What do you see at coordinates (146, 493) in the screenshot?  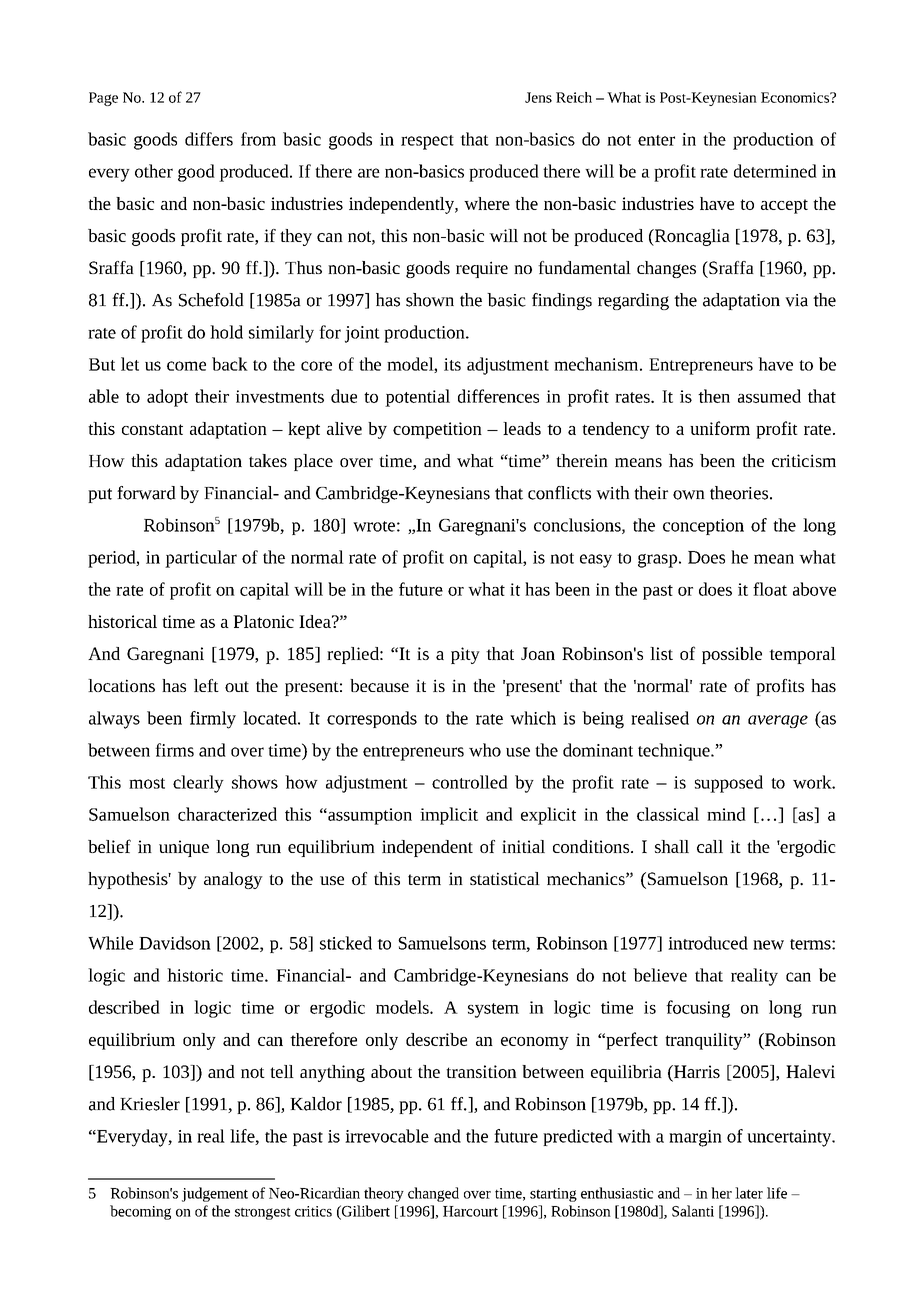 I see `forward` at bounding box center [146, 493].
